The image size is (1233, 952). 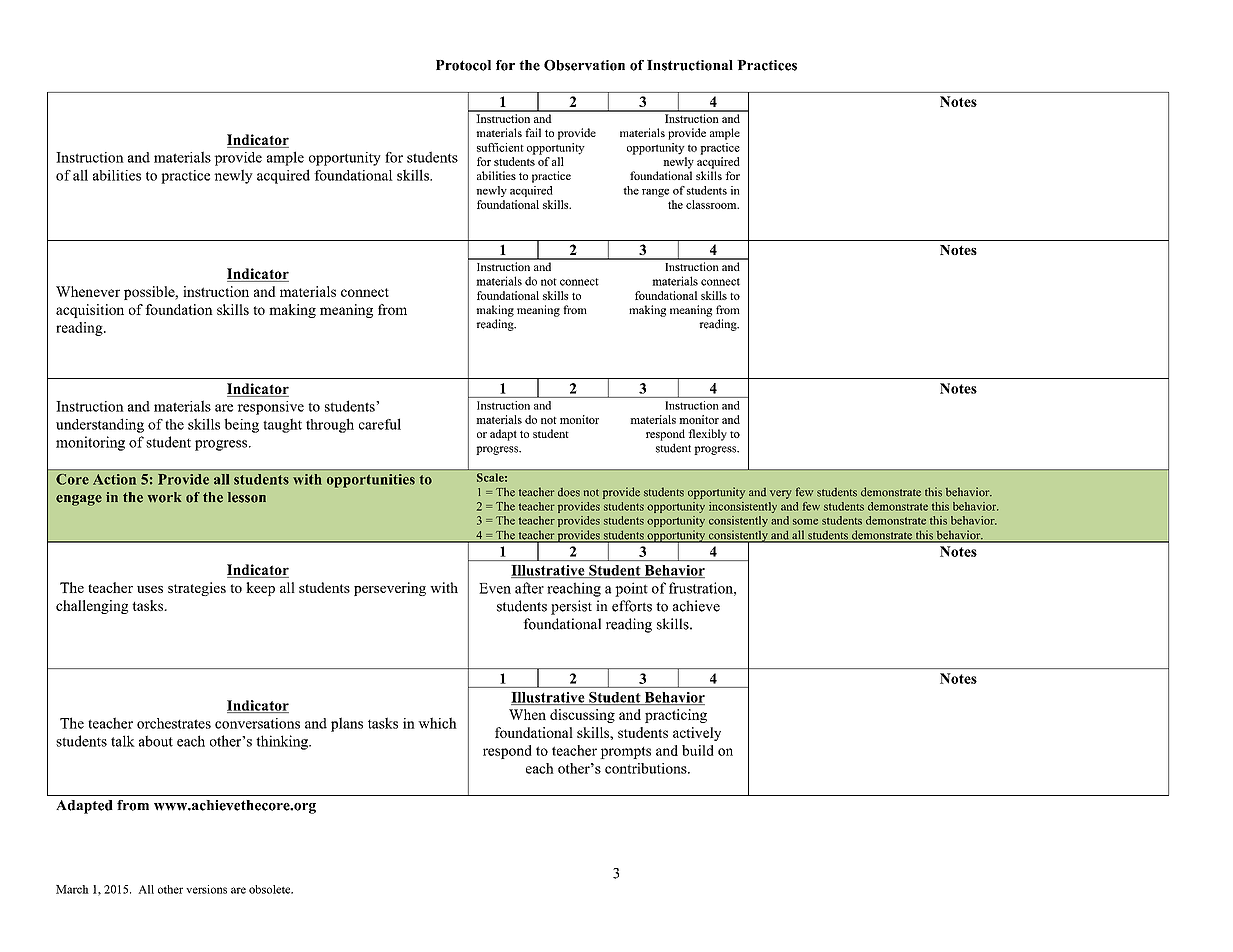 What do you see at coordinates (150, 589) in the screenshot?
I see `uses` at bounding box center [150, 589].
